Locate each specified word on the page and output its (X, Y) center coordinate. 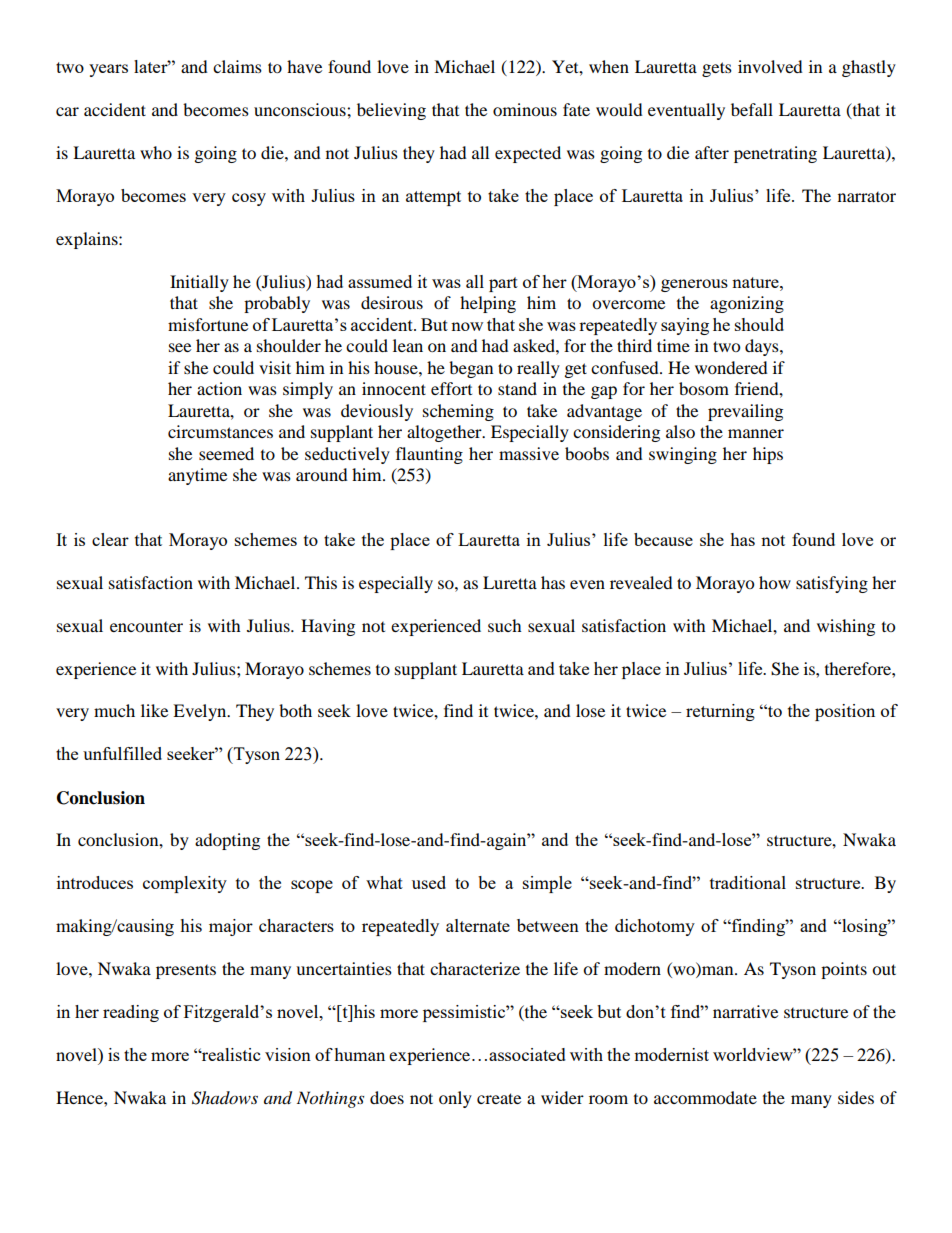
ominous (525, 109)
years (108, 70)
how (775, 582)
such (505, 625)
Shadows (225, 1098)
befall (752, 109)
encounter (146, 627)
